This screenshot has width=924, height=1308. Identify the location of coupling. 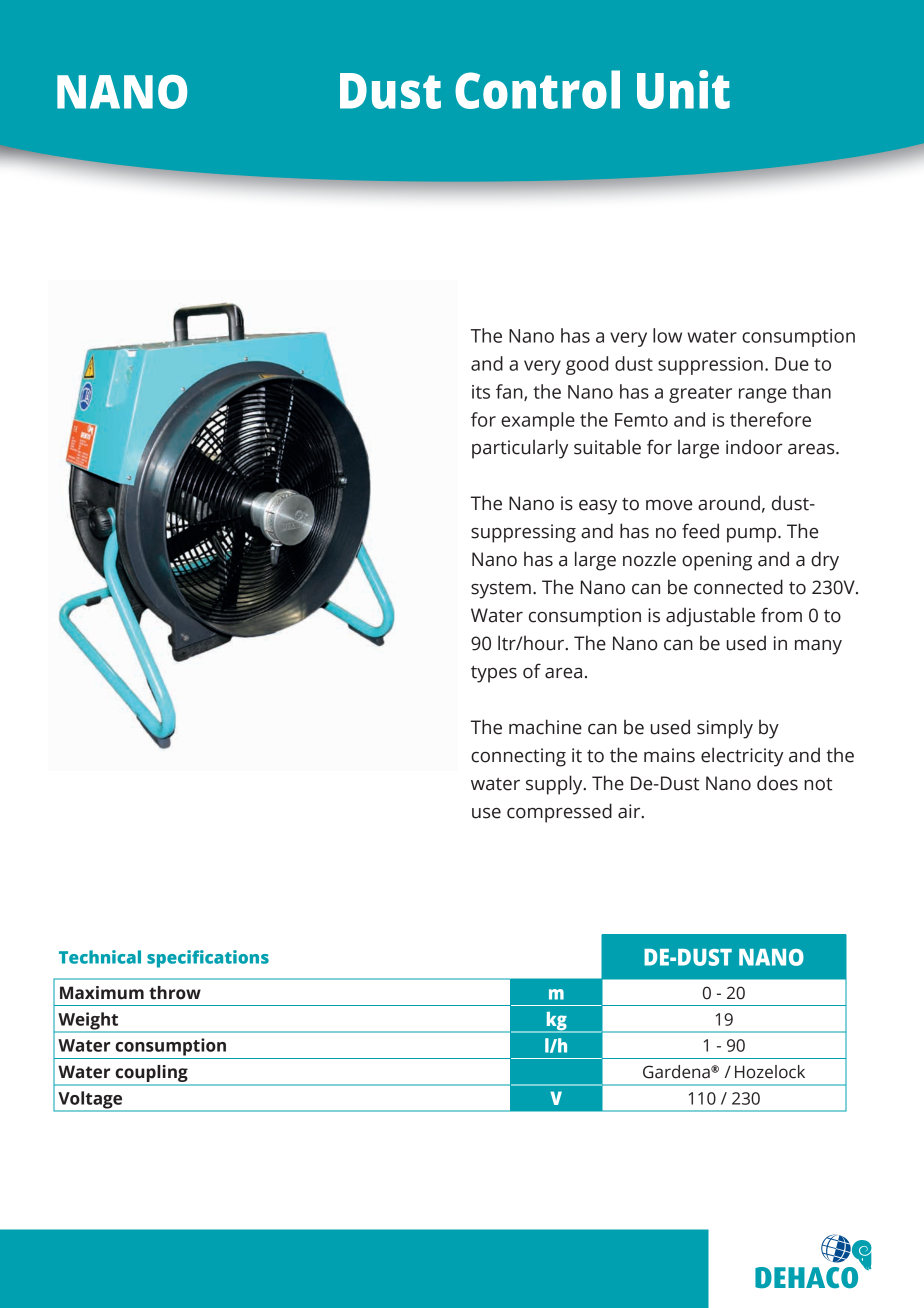
(151, 1075).
